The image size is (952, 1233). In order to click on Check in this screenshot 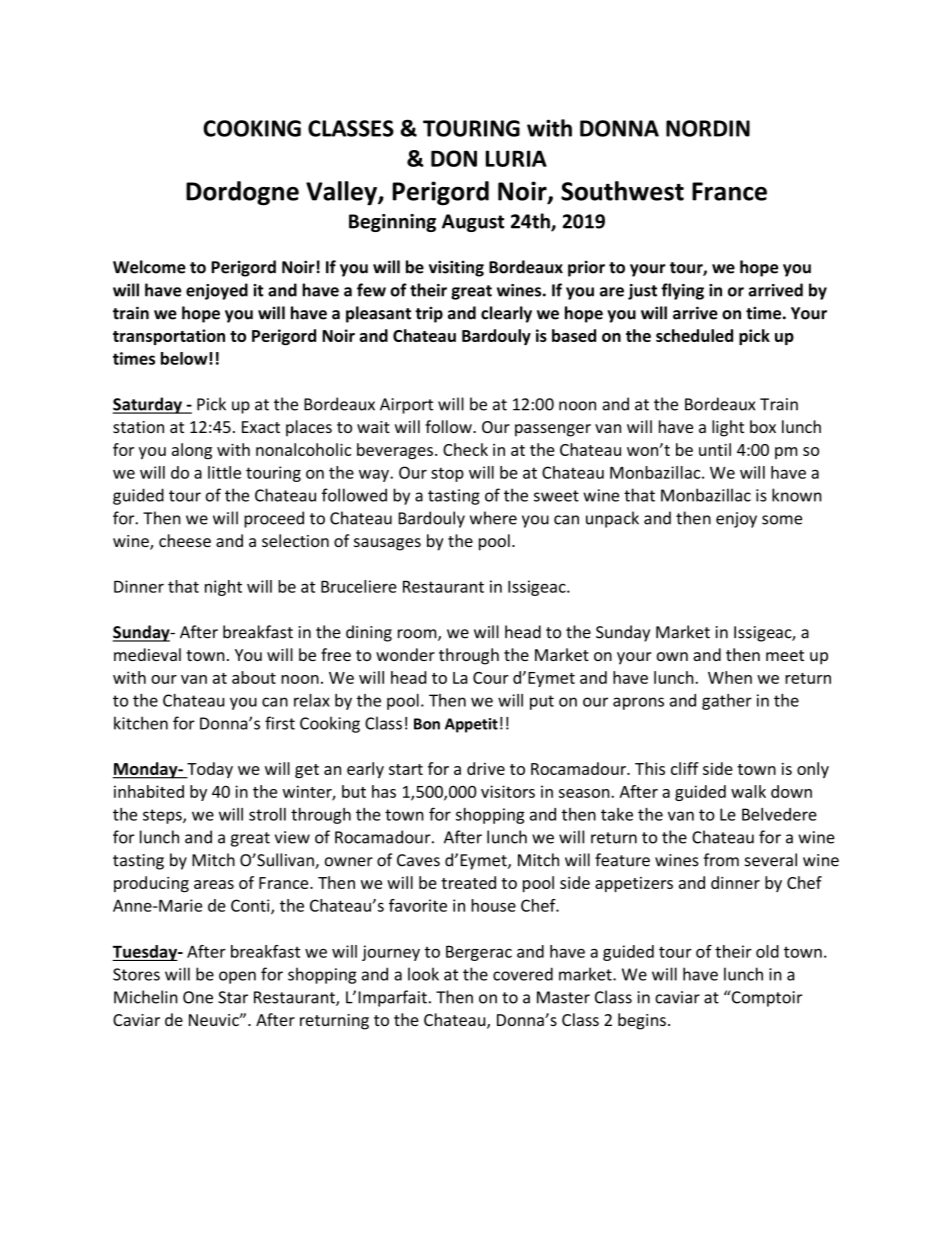, I will do `click(465, 449)`.
